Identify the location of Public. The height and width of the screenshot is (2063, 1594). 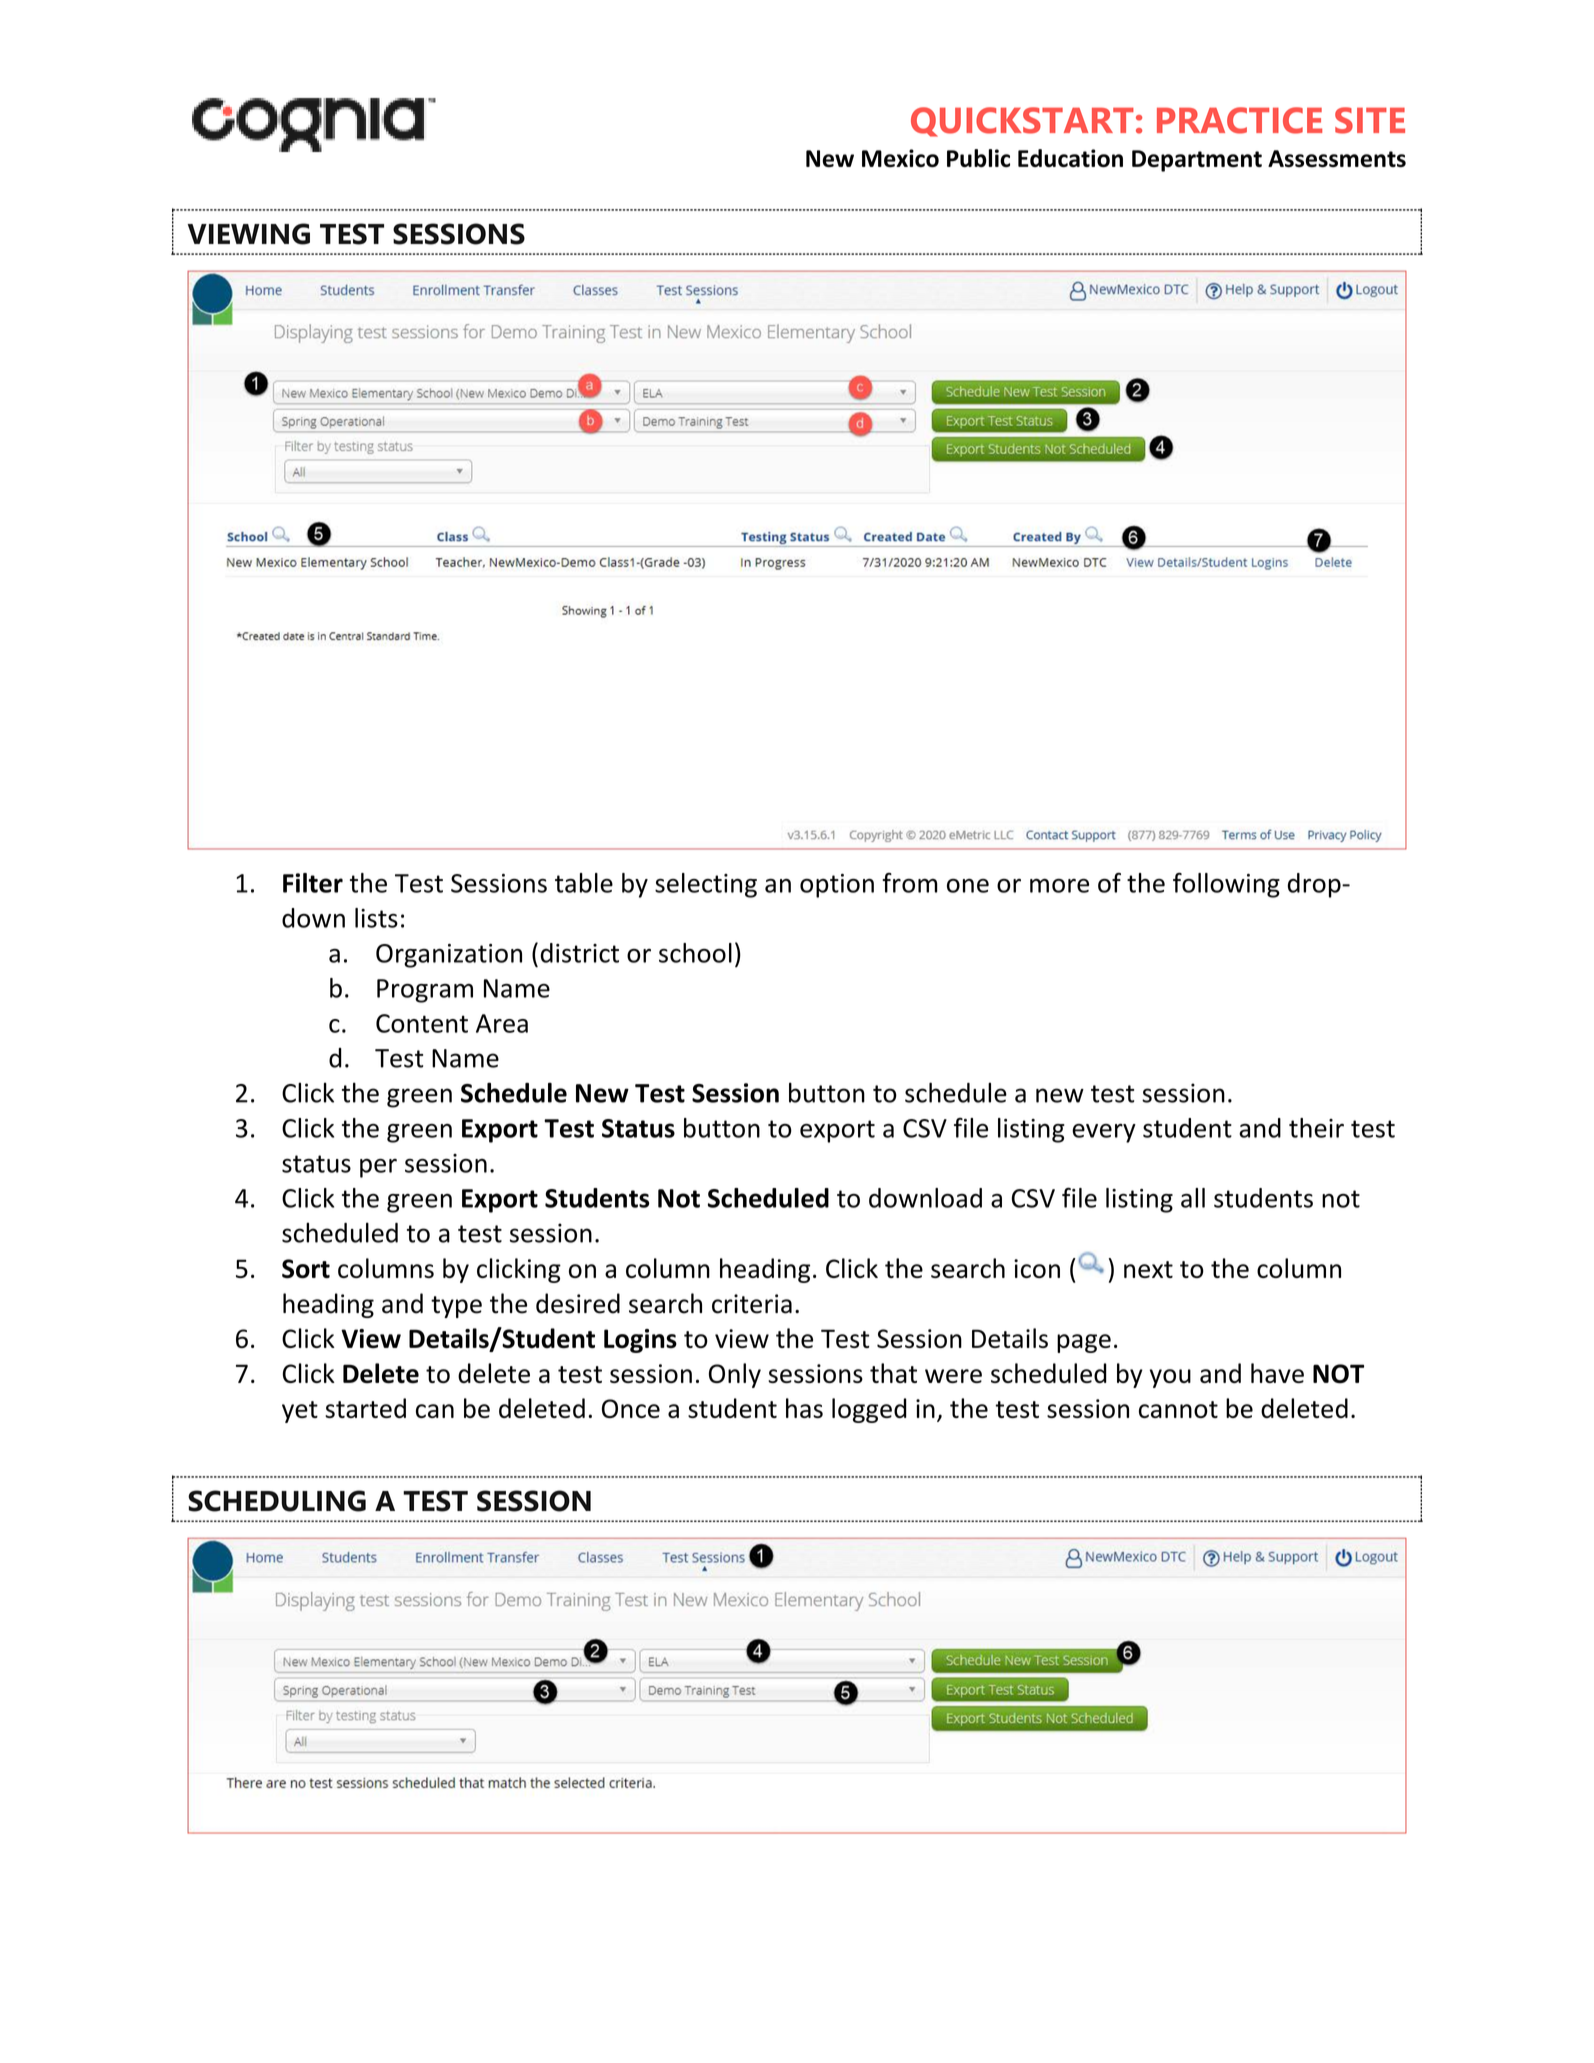
(978, 158).
